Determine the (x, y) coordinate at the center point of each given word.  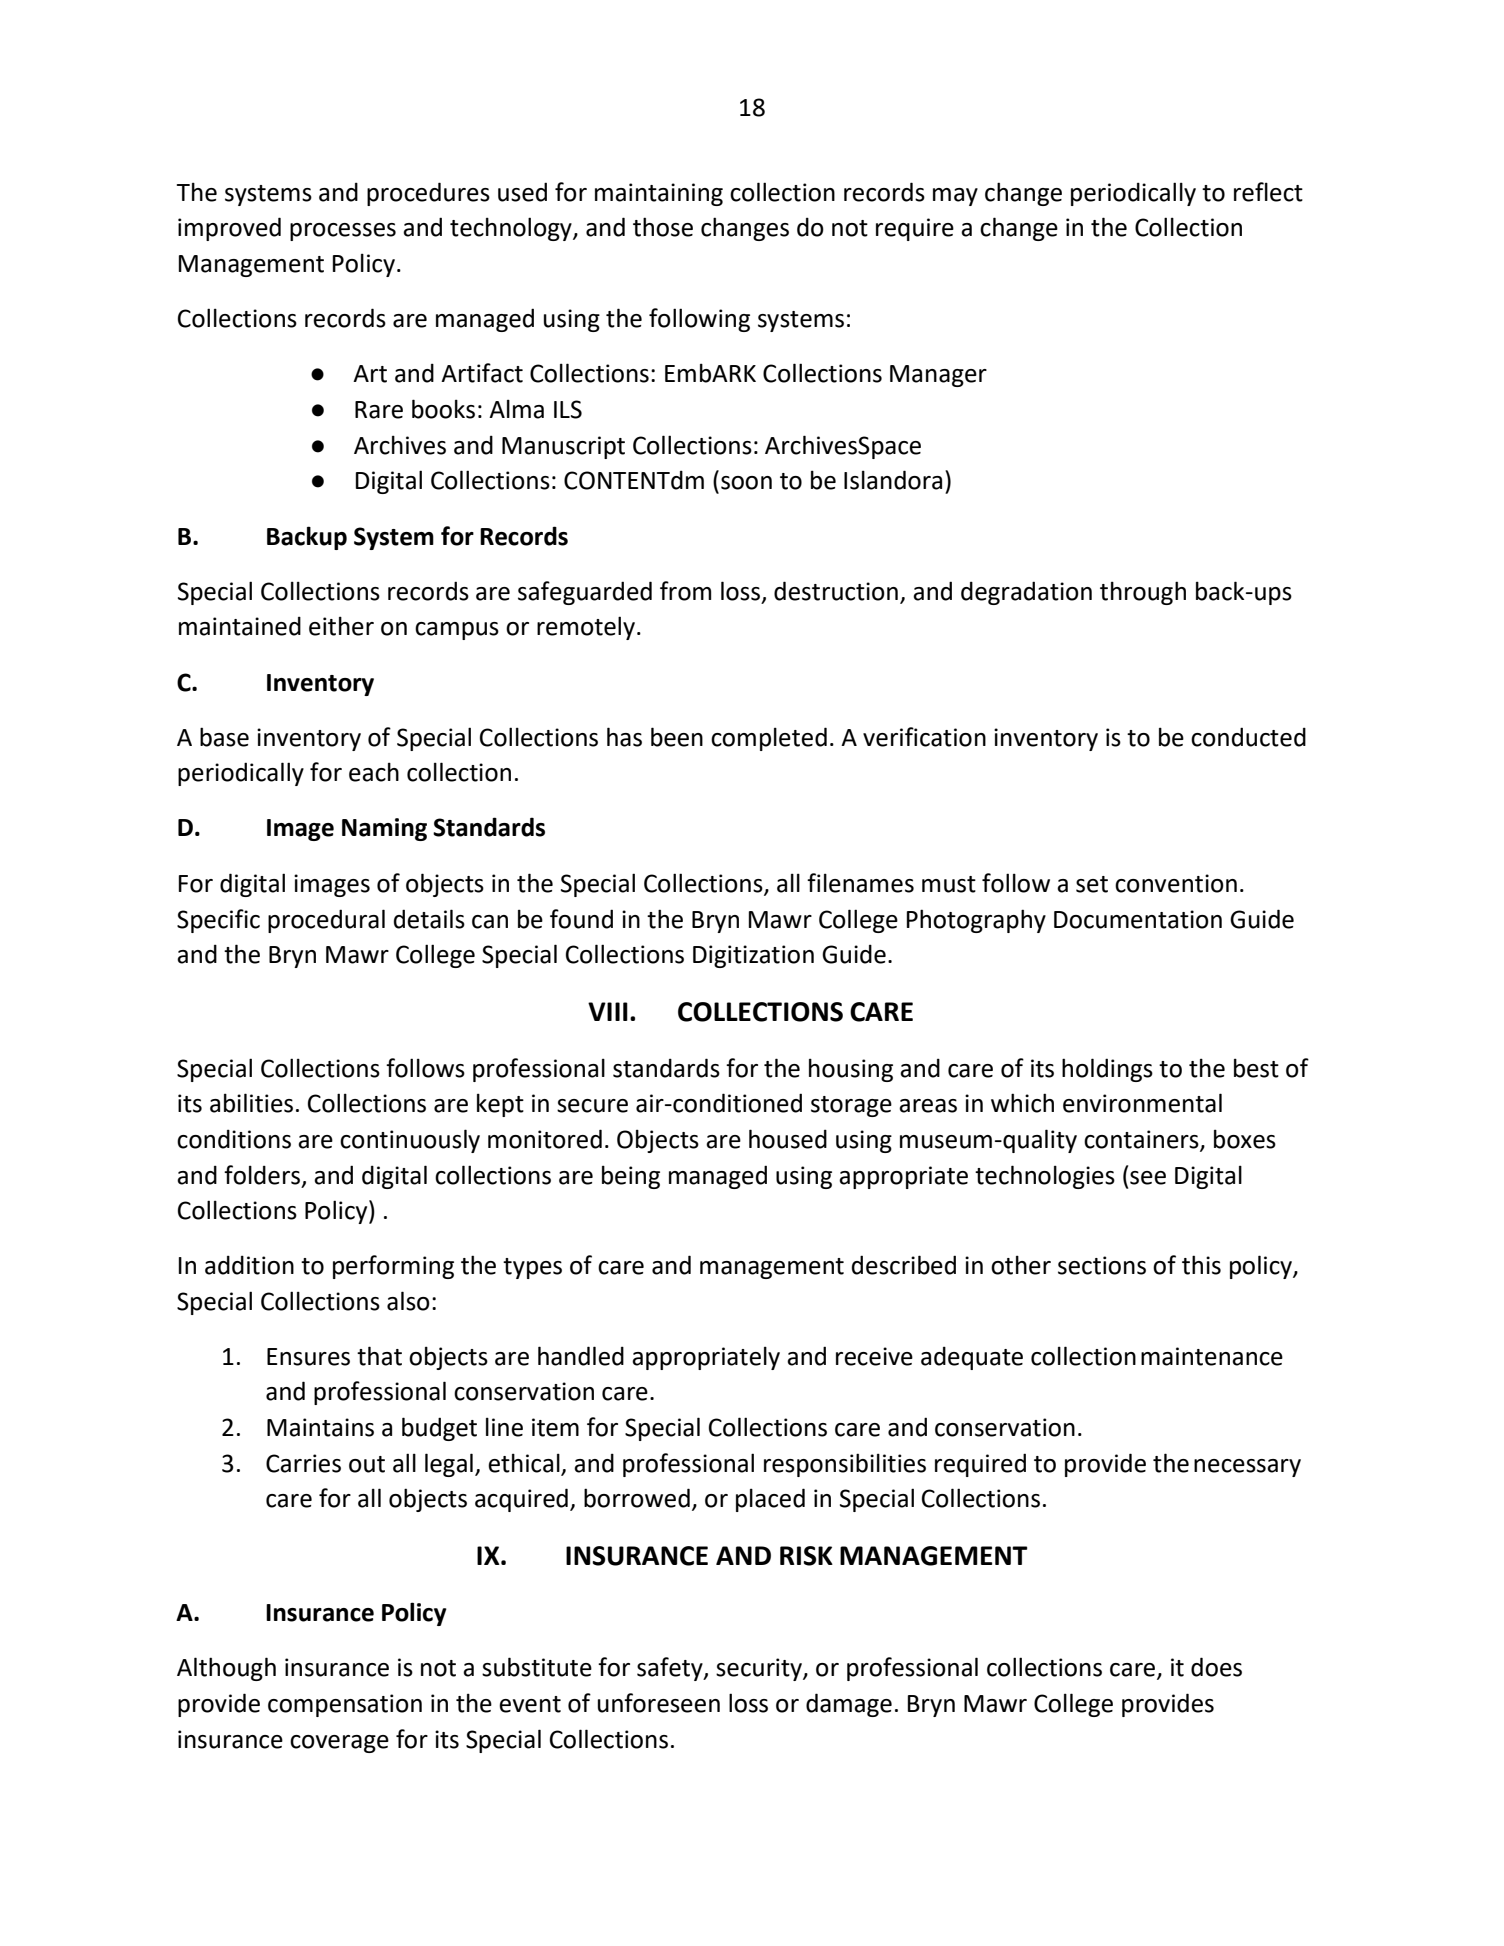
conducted (1248, 737)
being (631, 1177)
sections (1102, 1265)
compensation (345, 1705)
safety (671, 1669)
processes (343, 232)
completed (769, 739)
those (663, 227)
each (374, 772)
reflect (1268, 192)
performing (393, 1267)
